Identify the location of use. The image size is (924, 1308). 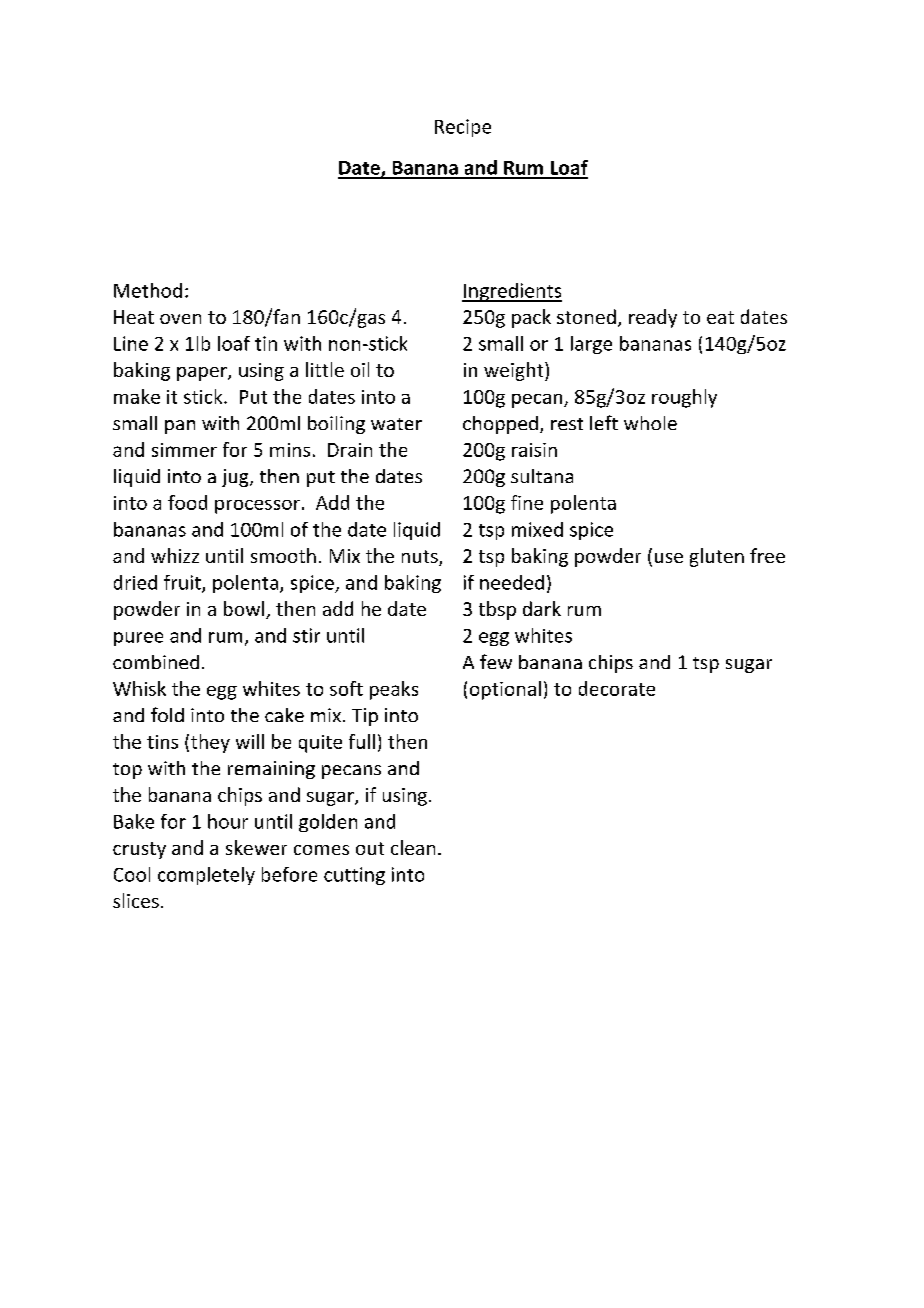
(669, 558).
